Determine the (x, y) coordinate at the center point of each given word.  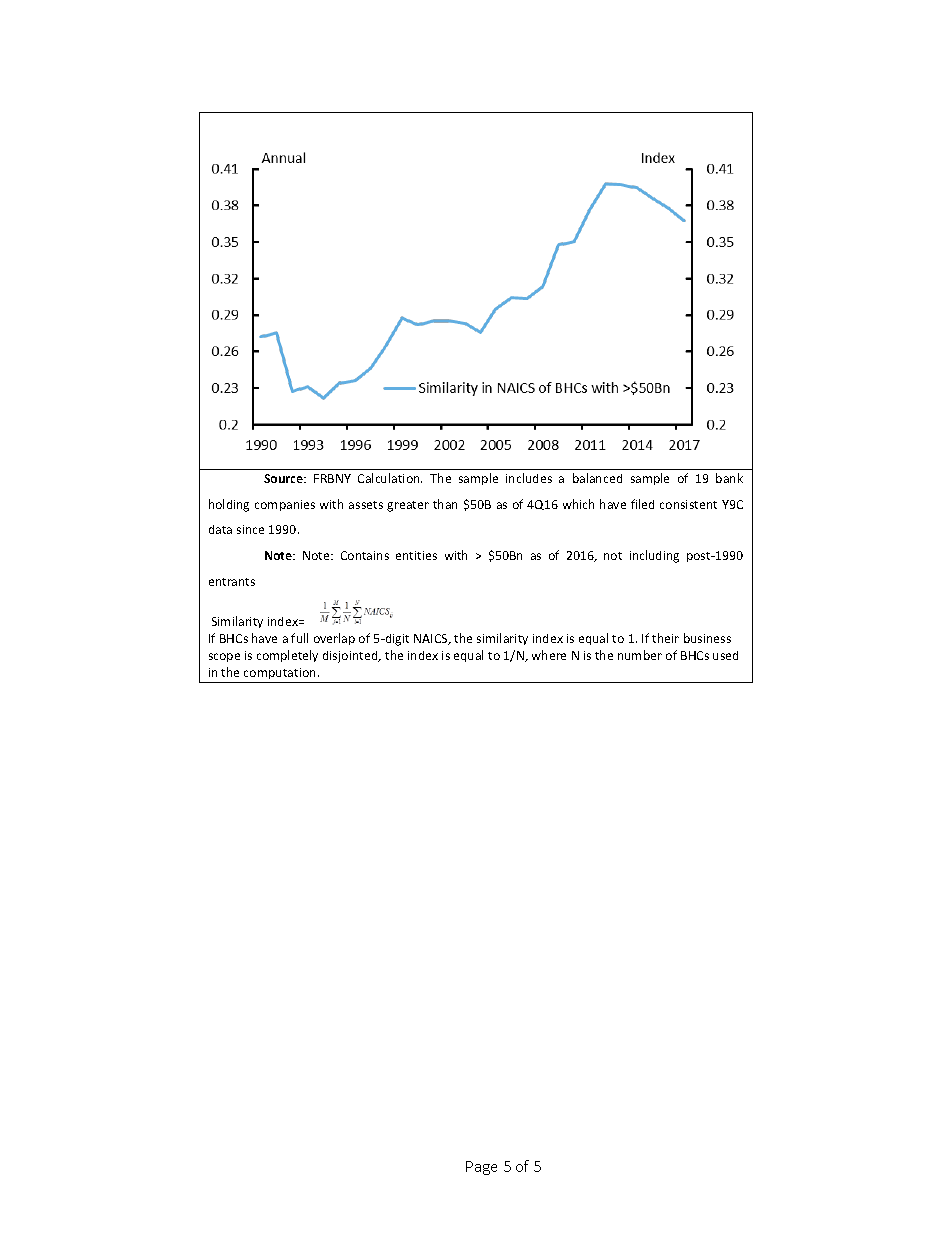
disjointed (351, 657)
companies (285, 505)
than (445, 504)
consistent (688, 504)
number (640, 655)
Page (481, 1168)
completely (287, 656)
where (549, 655)
